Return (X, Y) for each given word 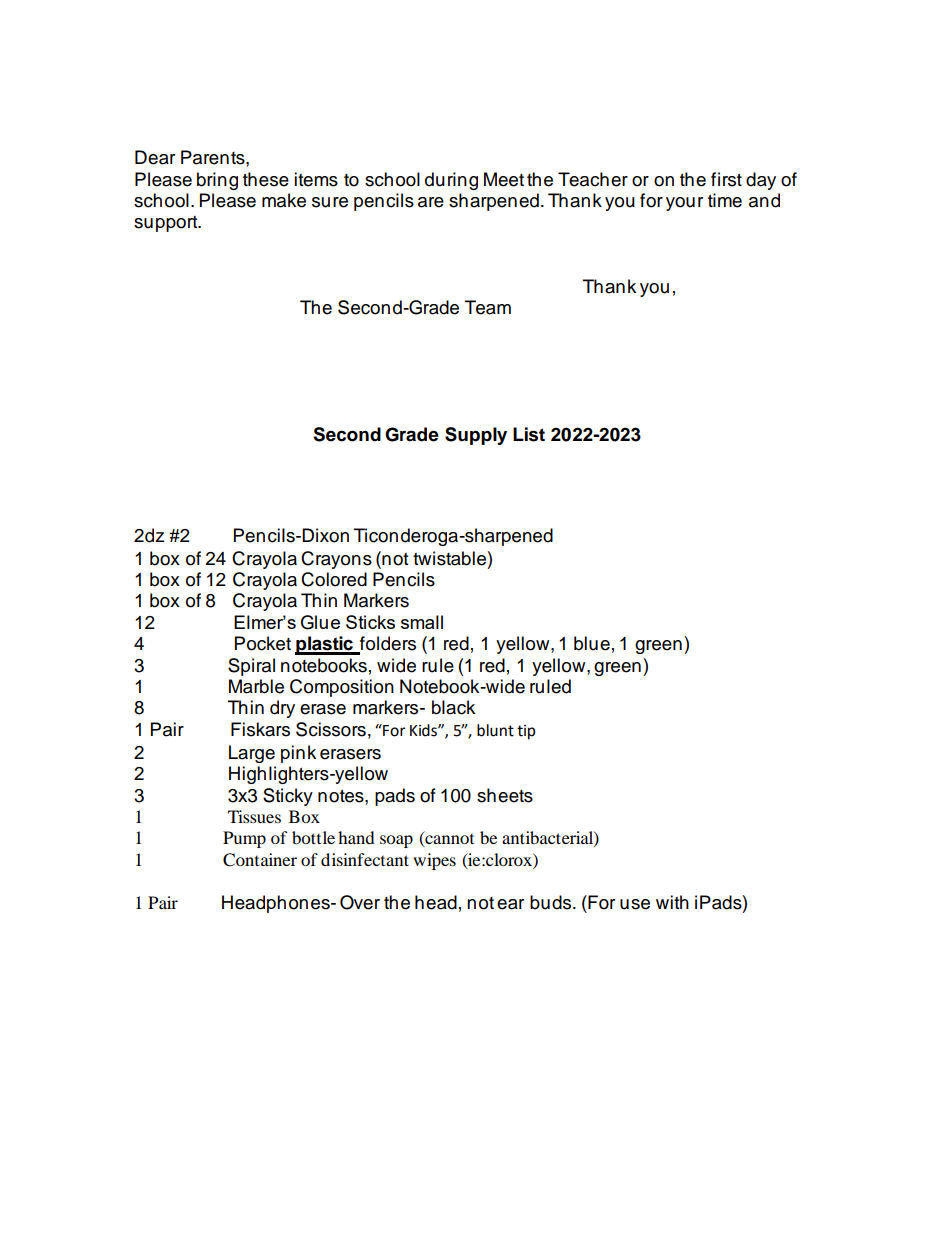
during (451, 181)
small (422, 622)
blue (592, 643)
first (726, 179)
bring (217, 181)
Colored (334, 579)
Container (260, 860)
